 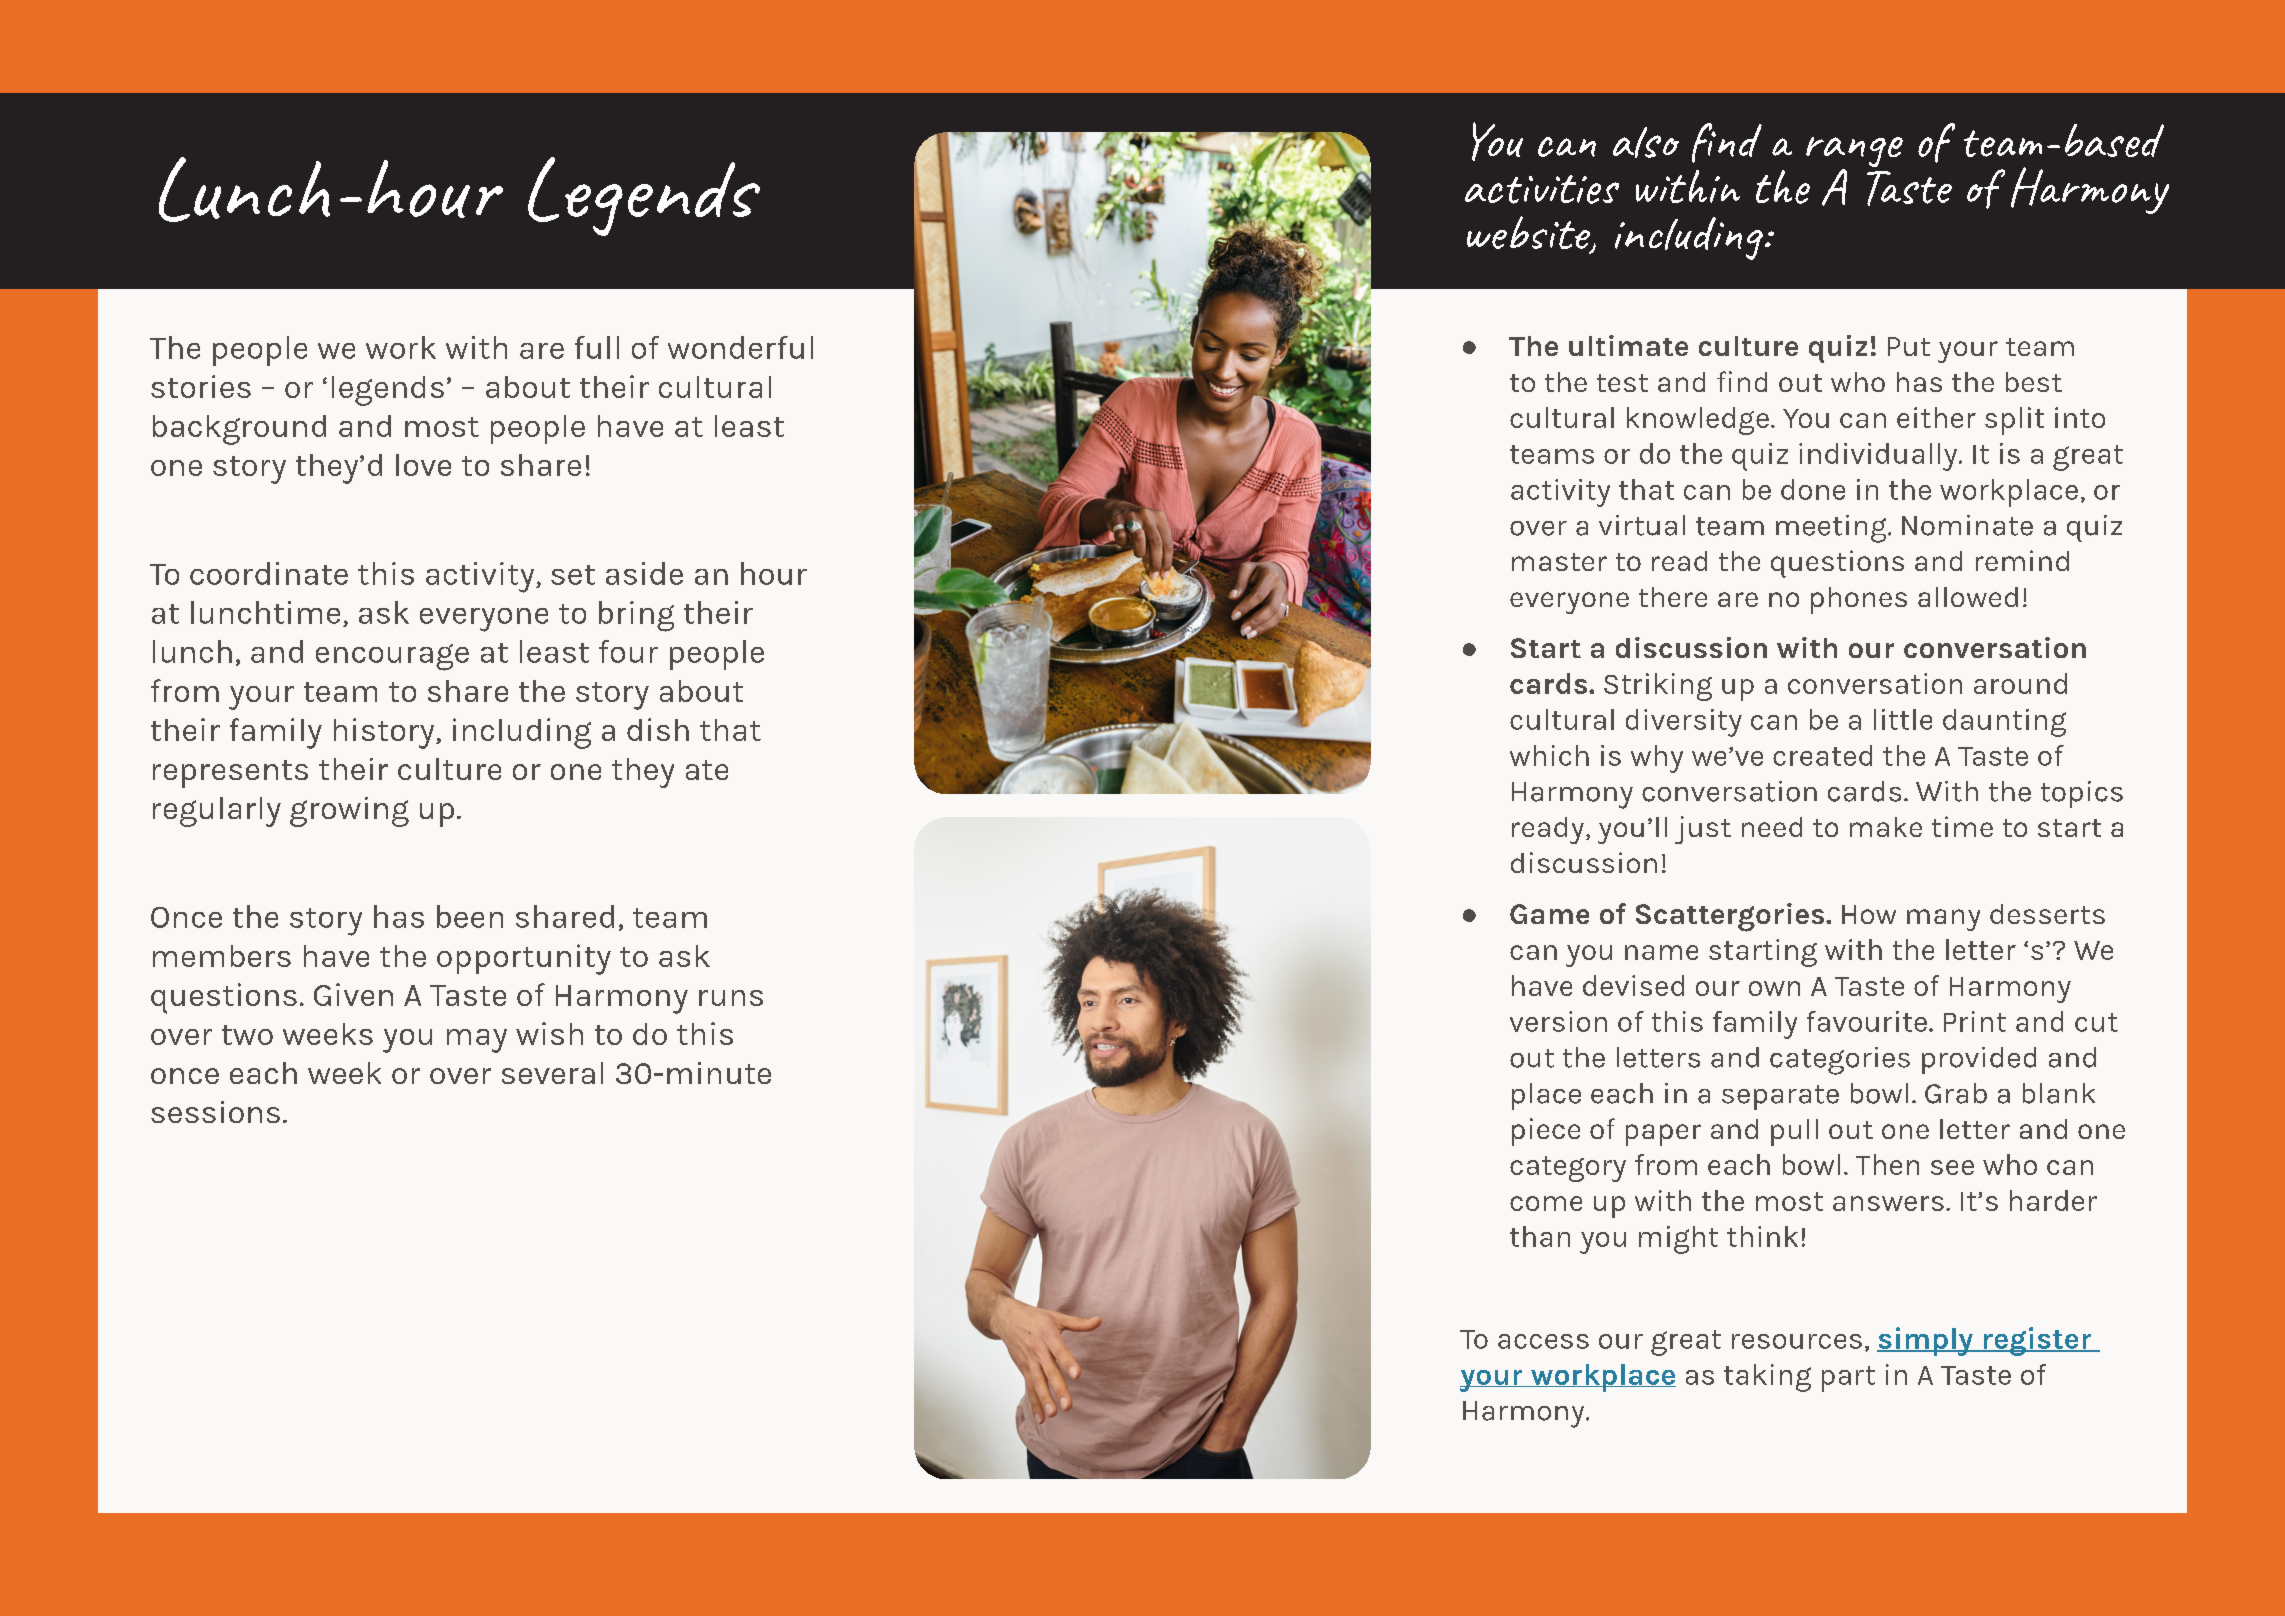 I want to click on growing, so click(x=349, y=812).
